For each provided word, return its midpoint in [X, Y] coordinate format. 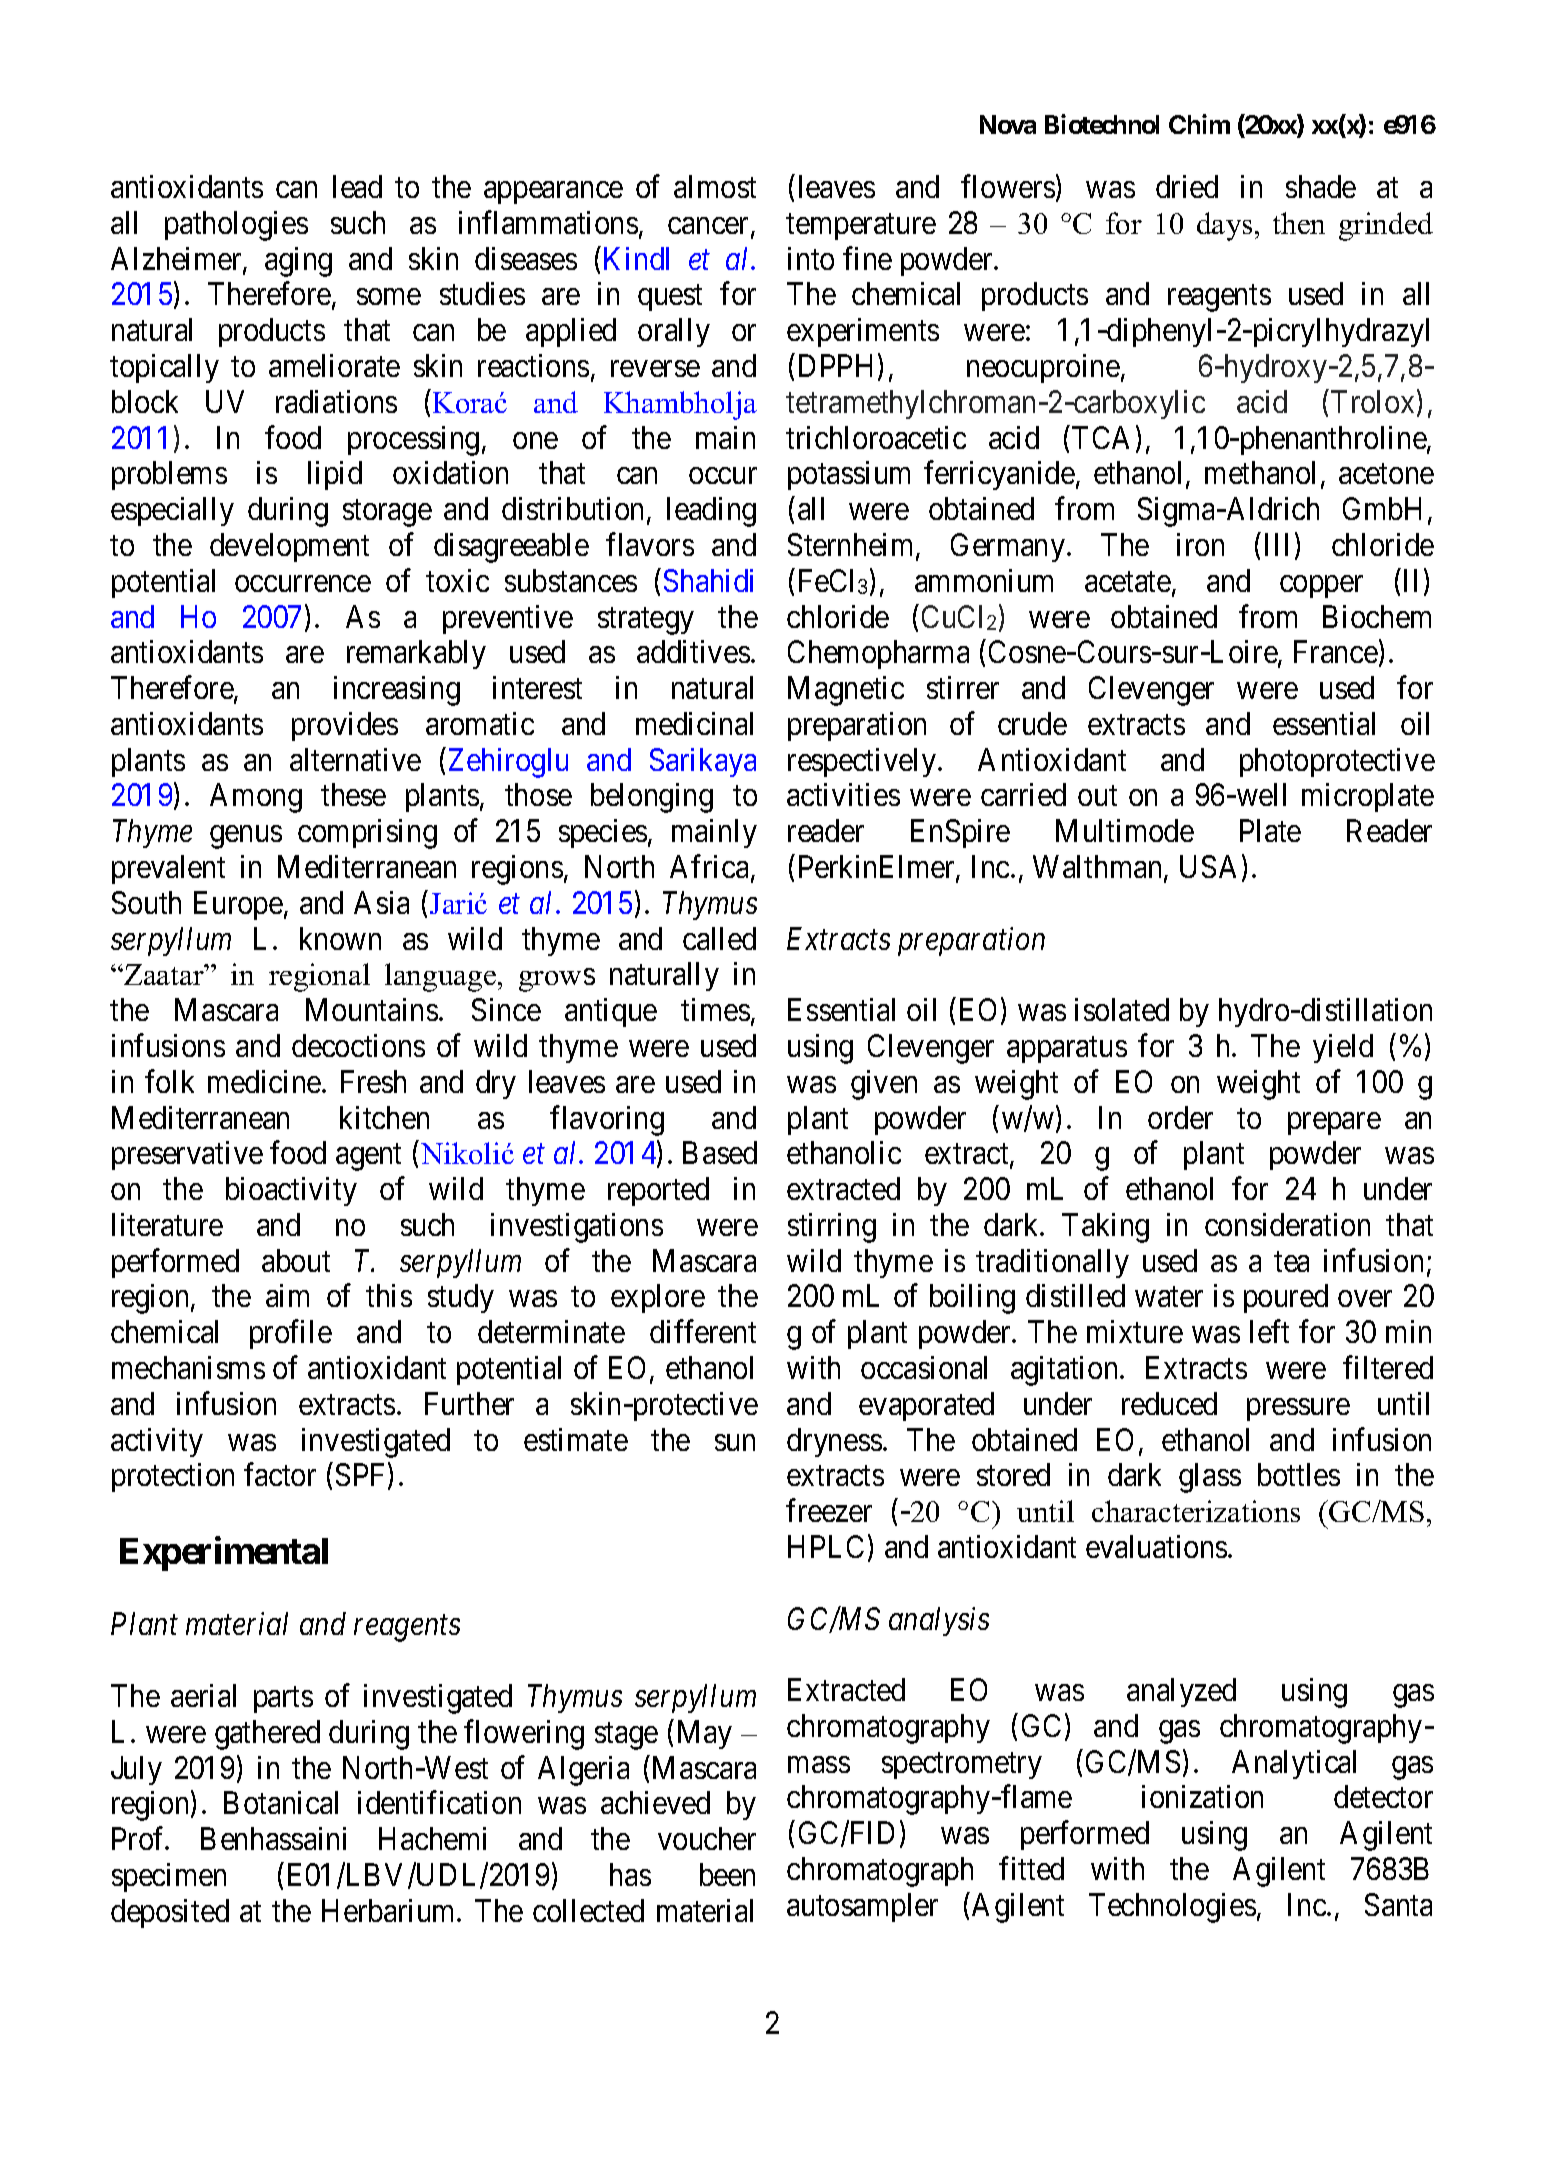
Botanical [281, 1802]
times [715, 1009]
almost [715, 186]
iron [1200, 544]
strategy [646, 621]
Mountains [372, 1009]
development [289, 547]
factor [280, 1474]
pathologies [236, 226]
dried [1187, 186]
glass [1210, 1478]
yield [1343, 1048]
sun [735, 1442]
